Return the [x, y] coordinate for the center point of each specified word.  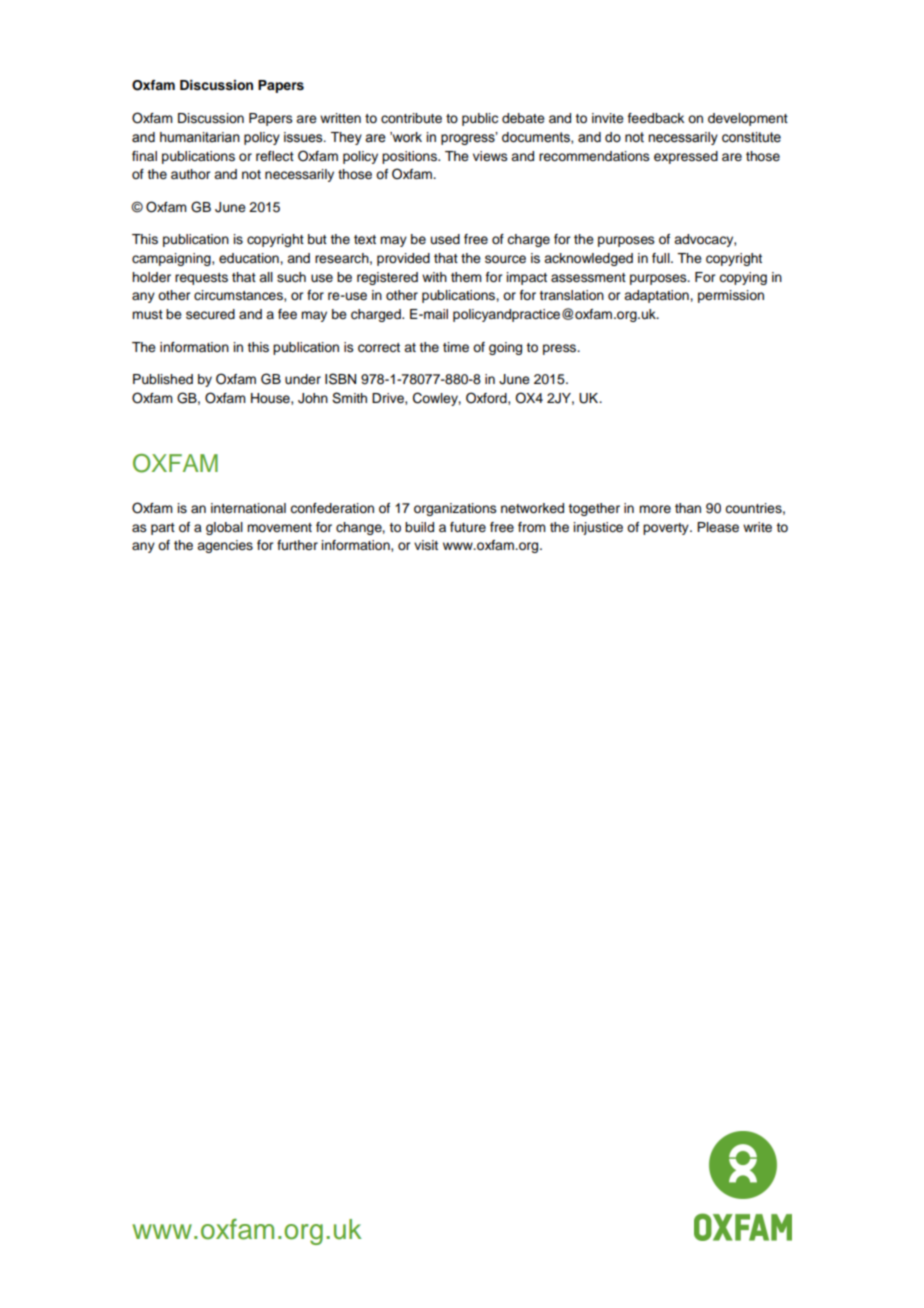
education [250, 258]
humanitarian [200, 137]
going [505, 348]
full [662, 258]
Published [163, 379]
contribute [411, 118]
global [224, 528]
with [434, 277]
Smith [349, 398]
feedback [656, 118]
